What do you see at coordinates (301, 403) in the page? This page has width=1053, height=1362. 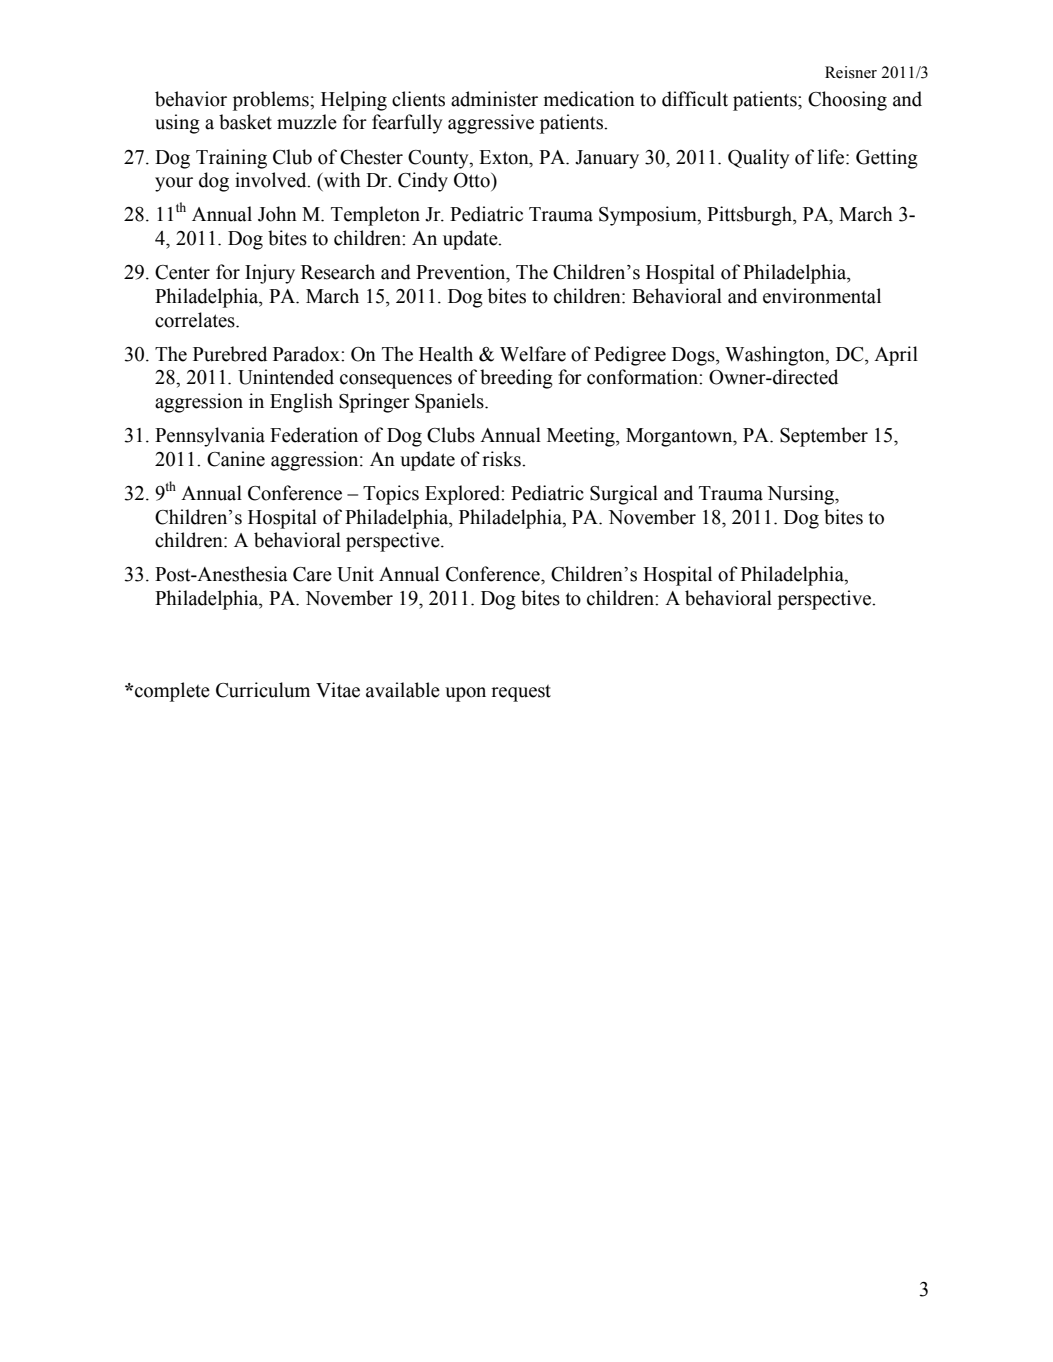 I see `English` at bounding box center [301, 403].
